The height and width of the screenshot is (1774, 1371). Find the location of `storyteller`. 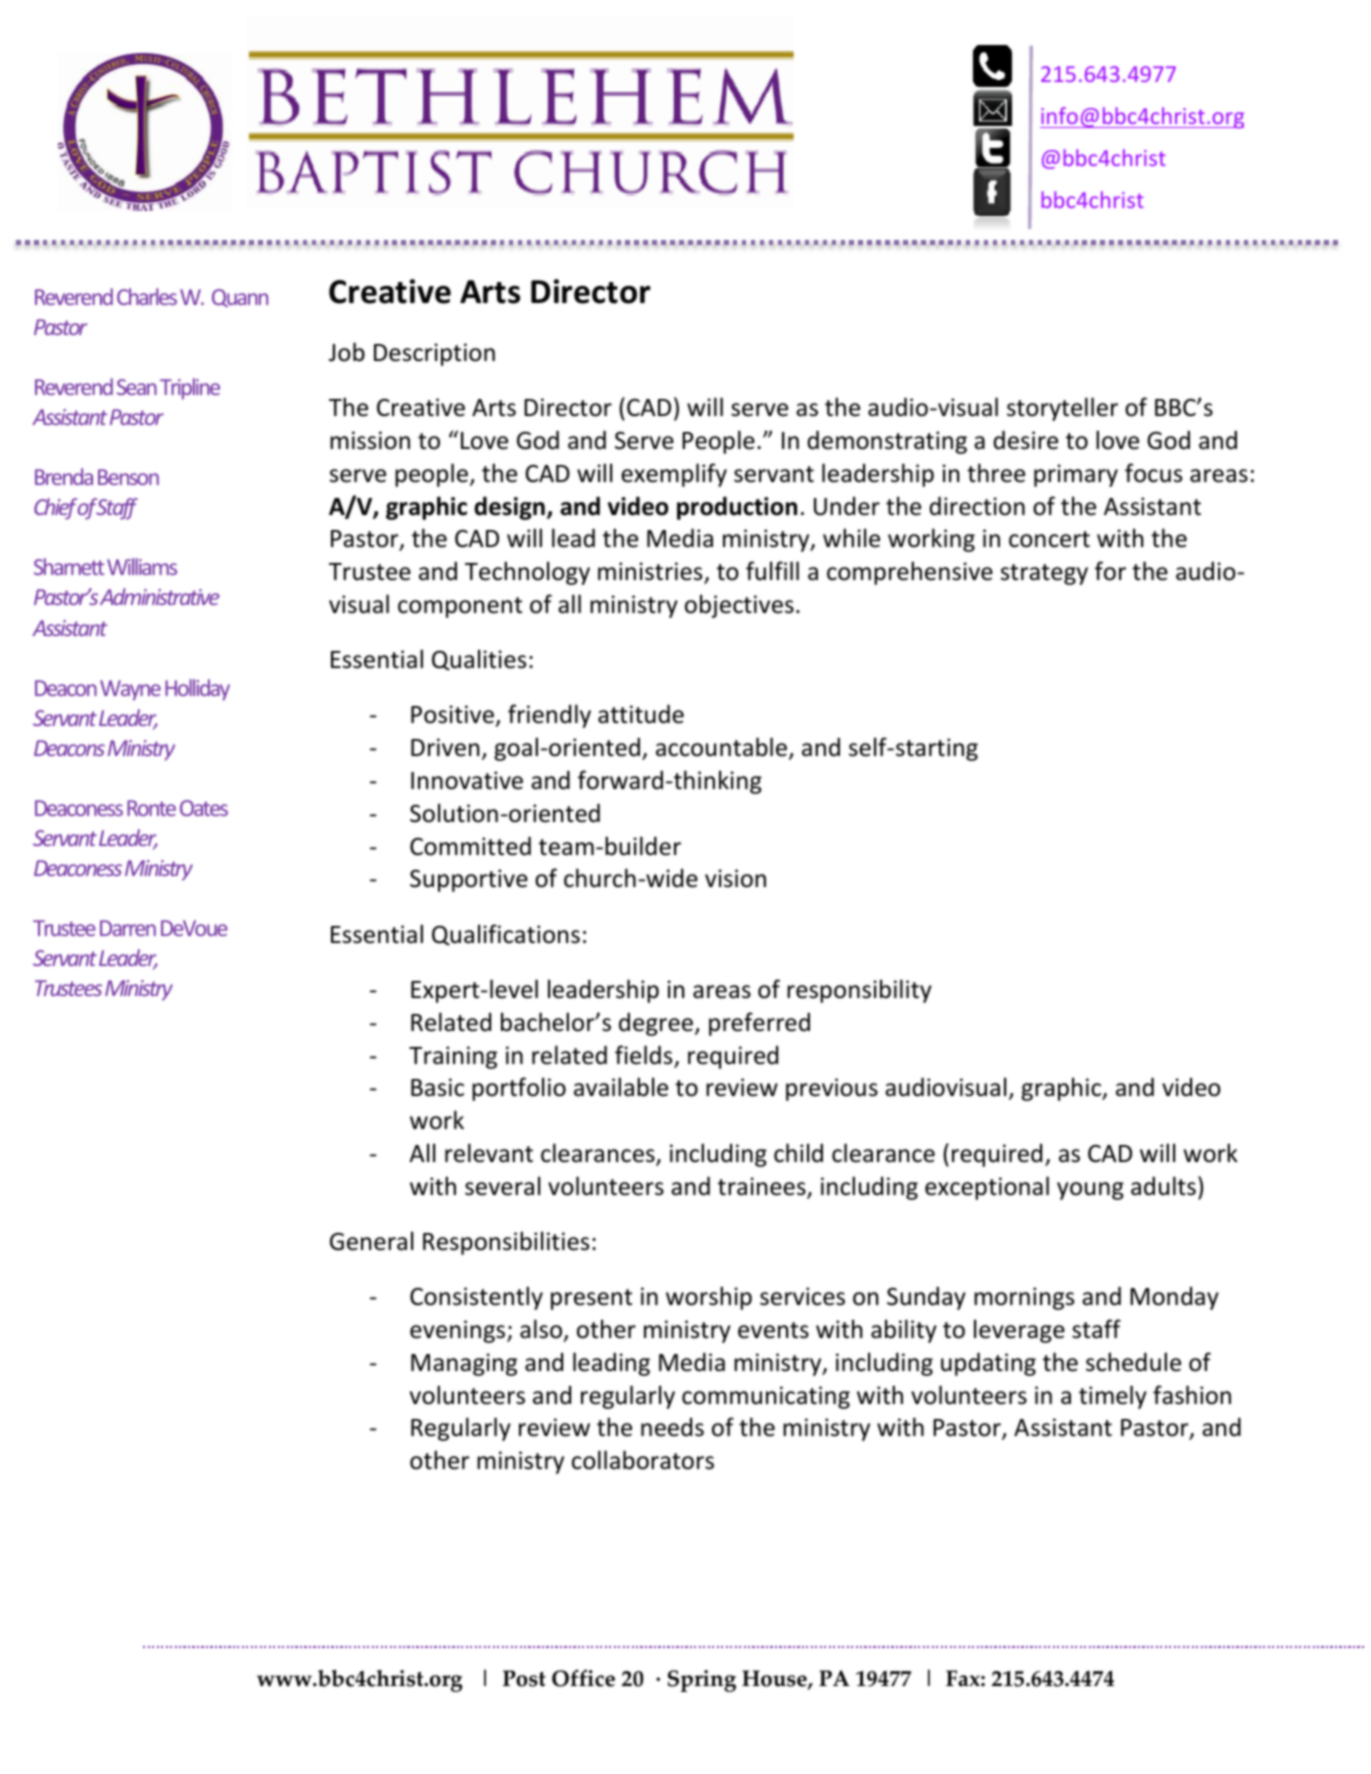

storyteller is located at coordinates (1062, 409).
